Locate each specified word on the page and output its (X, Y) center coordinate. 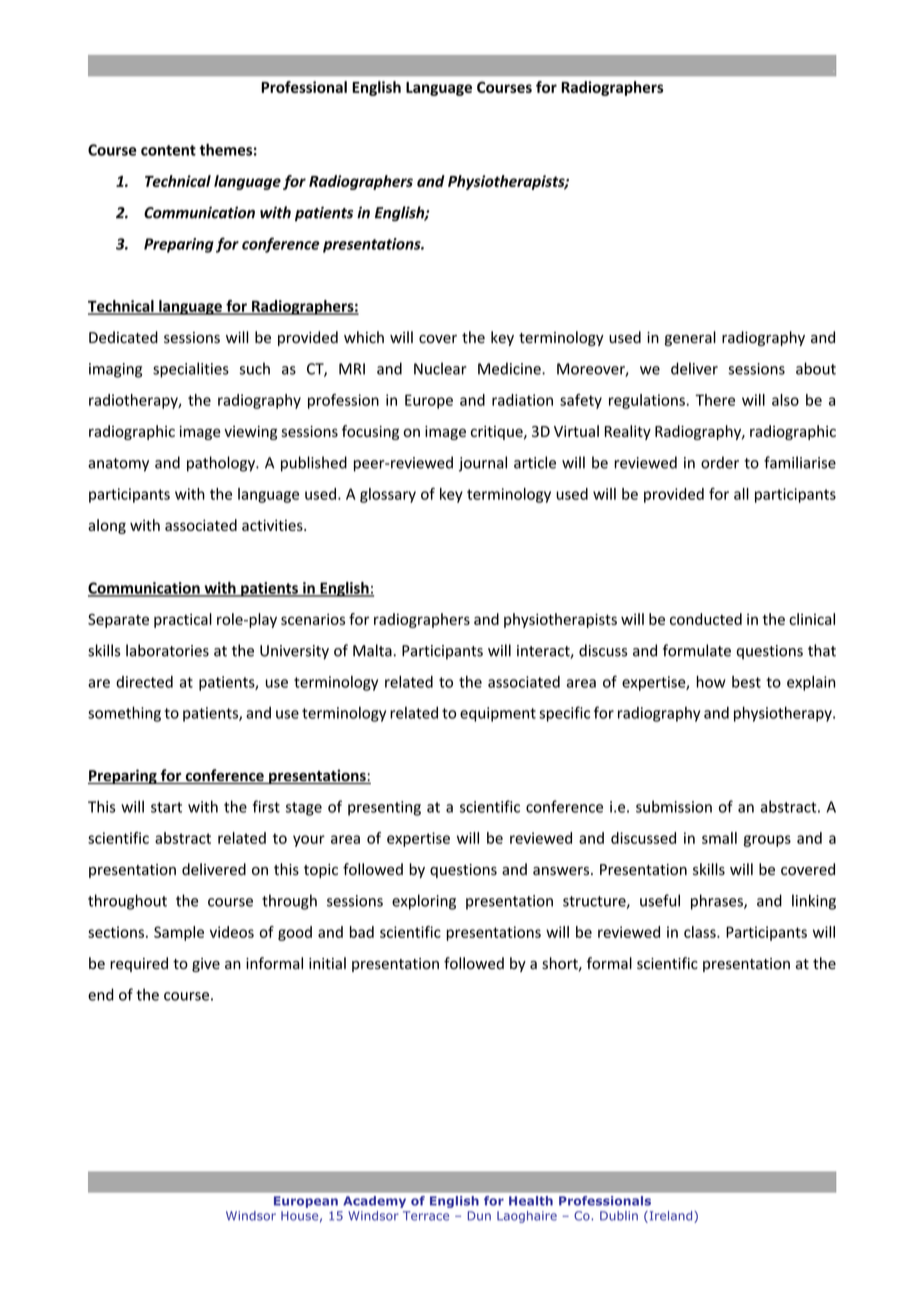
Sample (179, 933)
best (746, 682)
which (364, 337)
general (690, 338)
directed (144, 682)
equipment (498, 714)
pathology (222, 464)
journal (483, 464)
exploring (424, 902)
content (168, 150)
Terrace (426, 1216)
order (720, 462)
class (701, 932)
